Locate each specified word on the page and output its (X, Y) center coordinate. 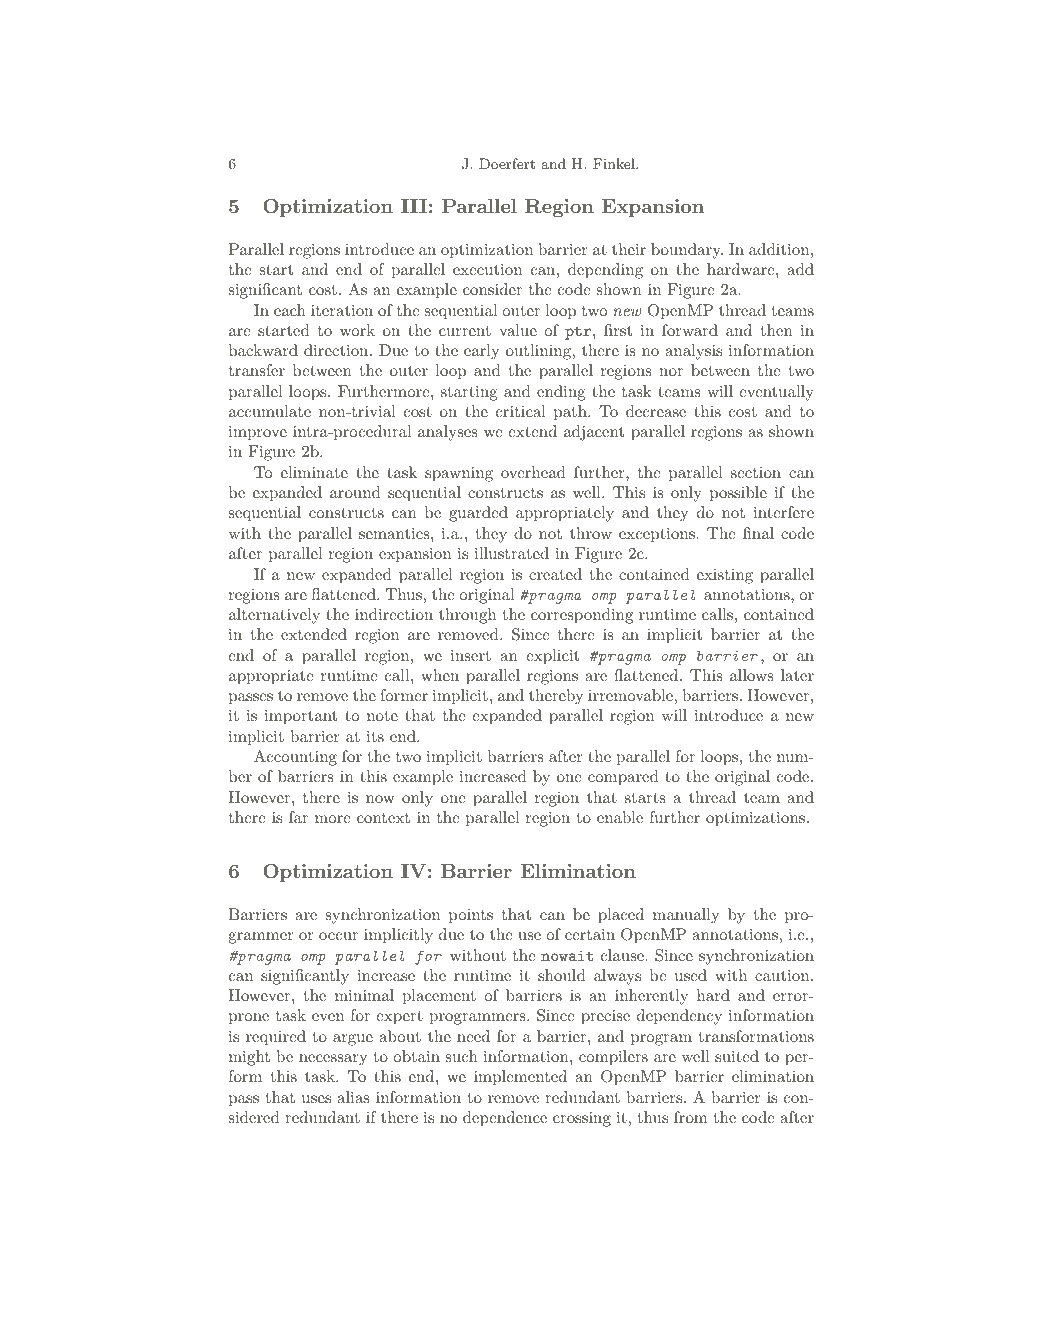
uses (316, 1099)
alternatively (274, 616)
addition (779, 249)
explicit (552, 657)
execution (487, 269)
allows (752, 675)
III (414, 206)
